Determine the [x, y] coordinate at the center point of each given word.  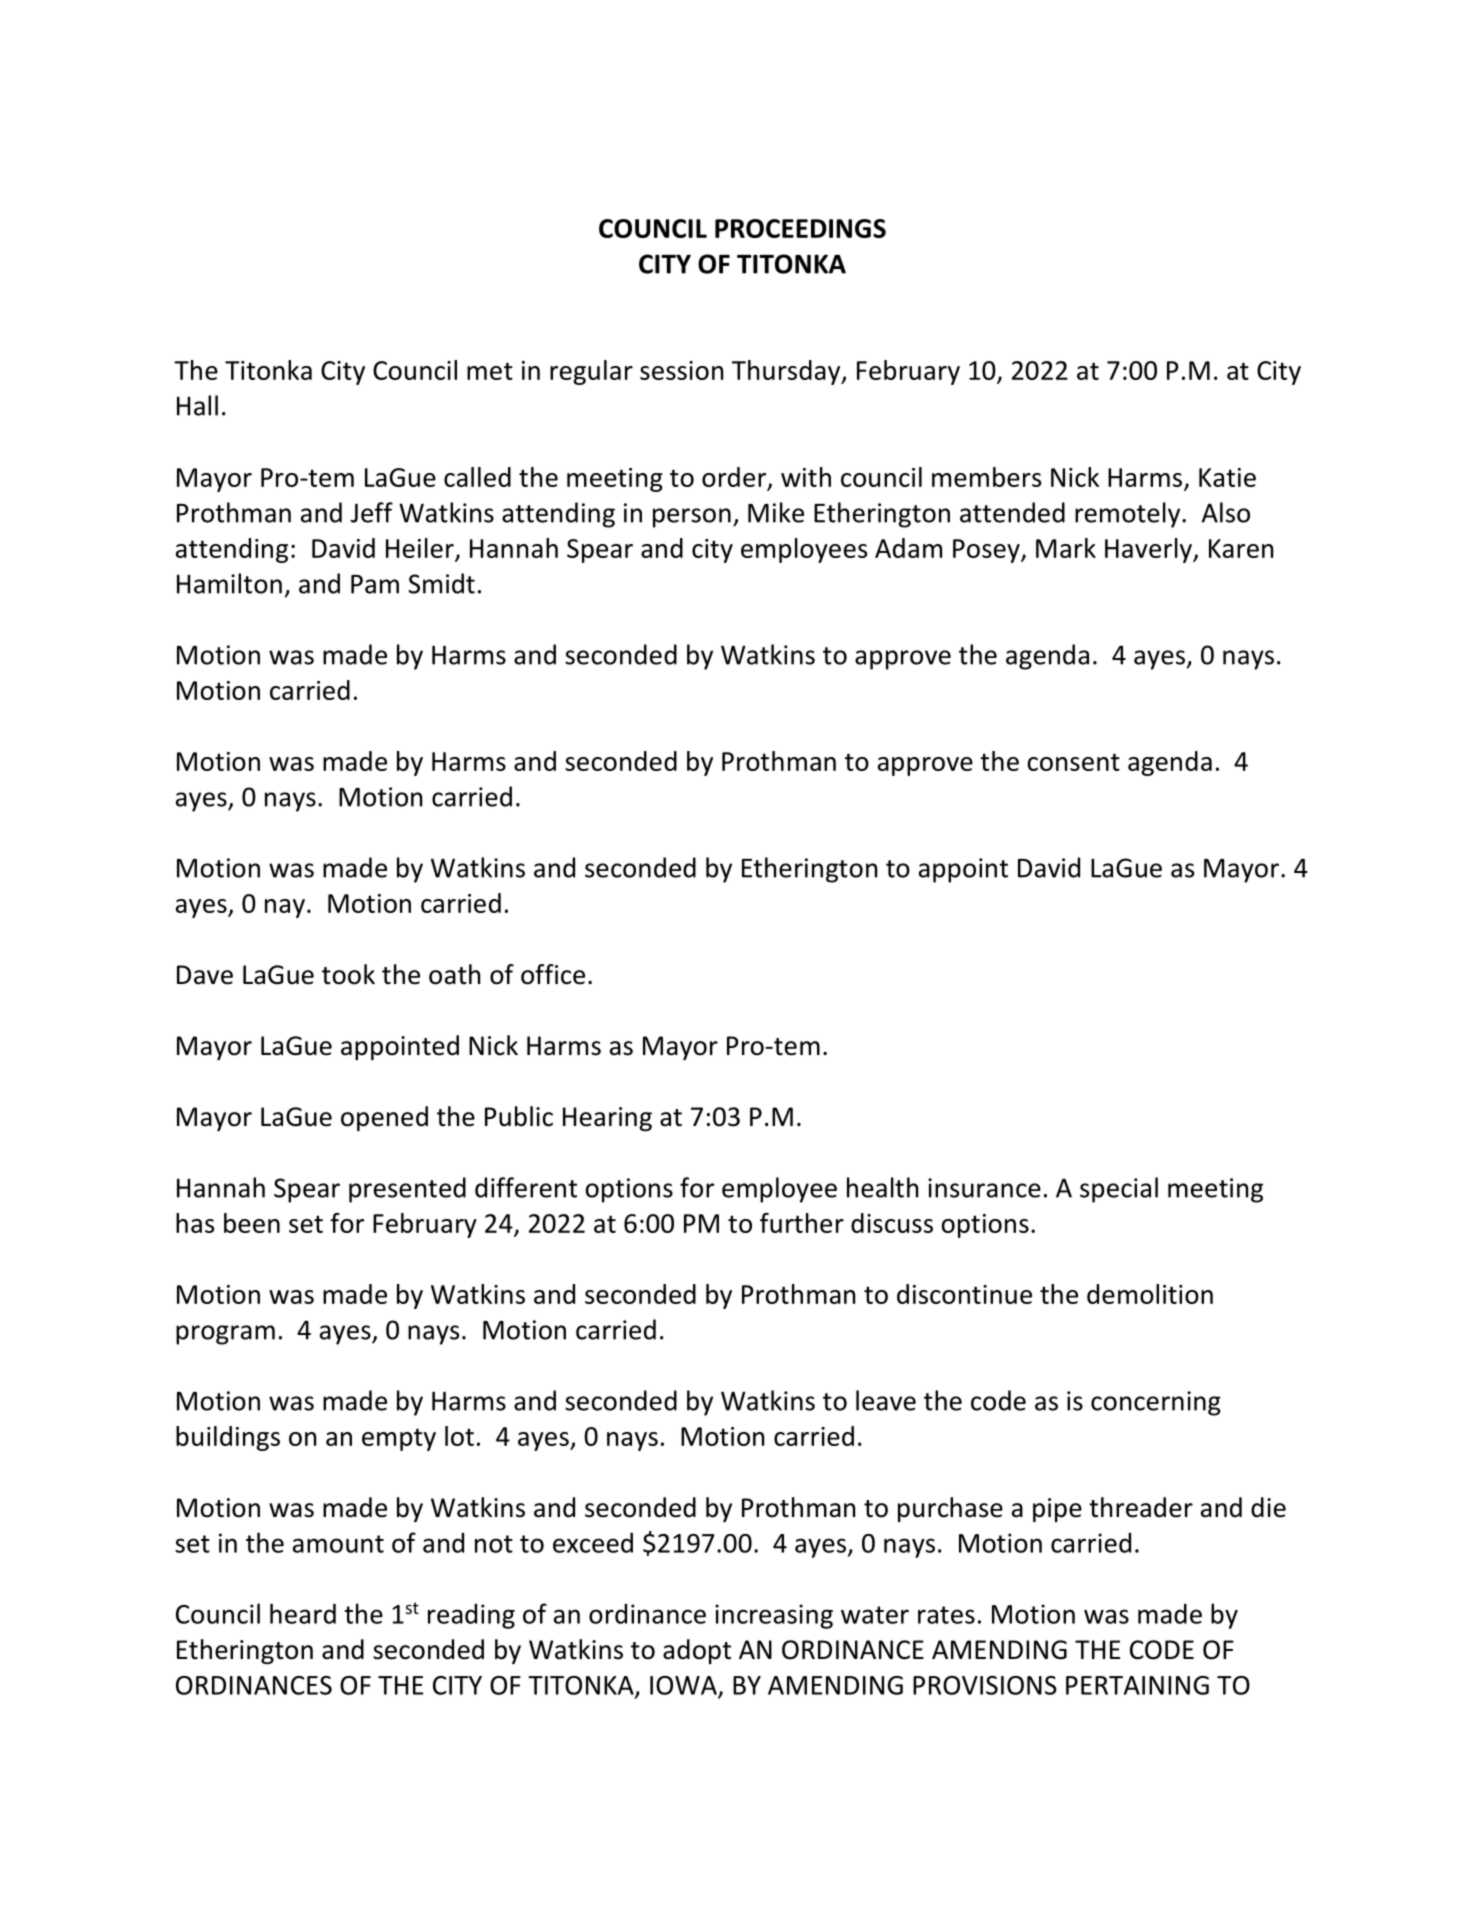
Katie [1227, 477]
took [348, 974]
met [490, 371]
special [1119, 1190]
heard [303, 1613]
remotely [1129, 515]
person [692, 518]
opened [384, 1118]
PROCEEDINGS [800, 228]
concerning [1156, 1403]
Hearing [607, 1119]
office [553, 974]
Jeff [372, 512]
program [225, 1335]
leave [886, 1400]
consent [1073, 762]
